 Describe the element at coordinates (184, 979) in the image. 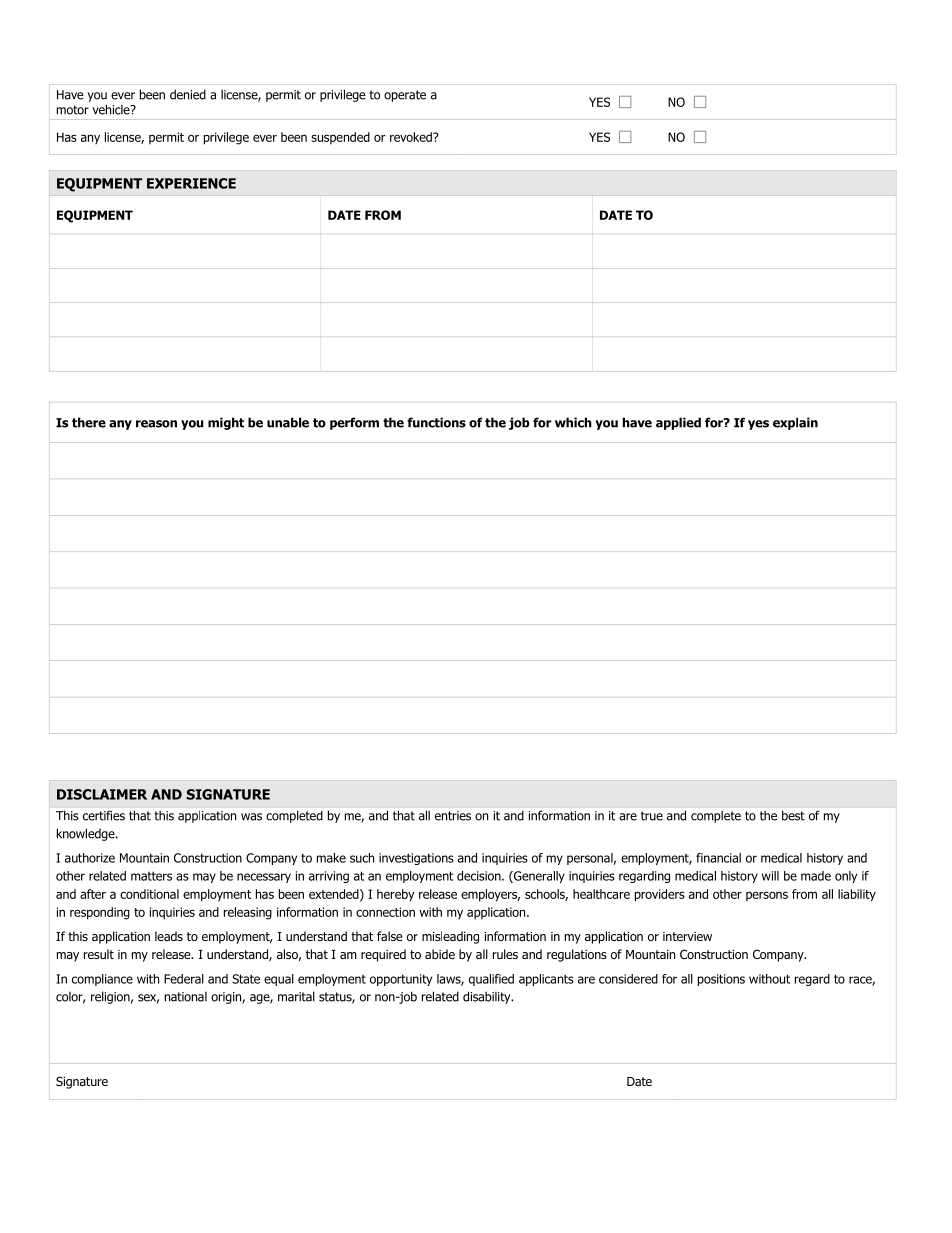

I see `Federal` at that location.
